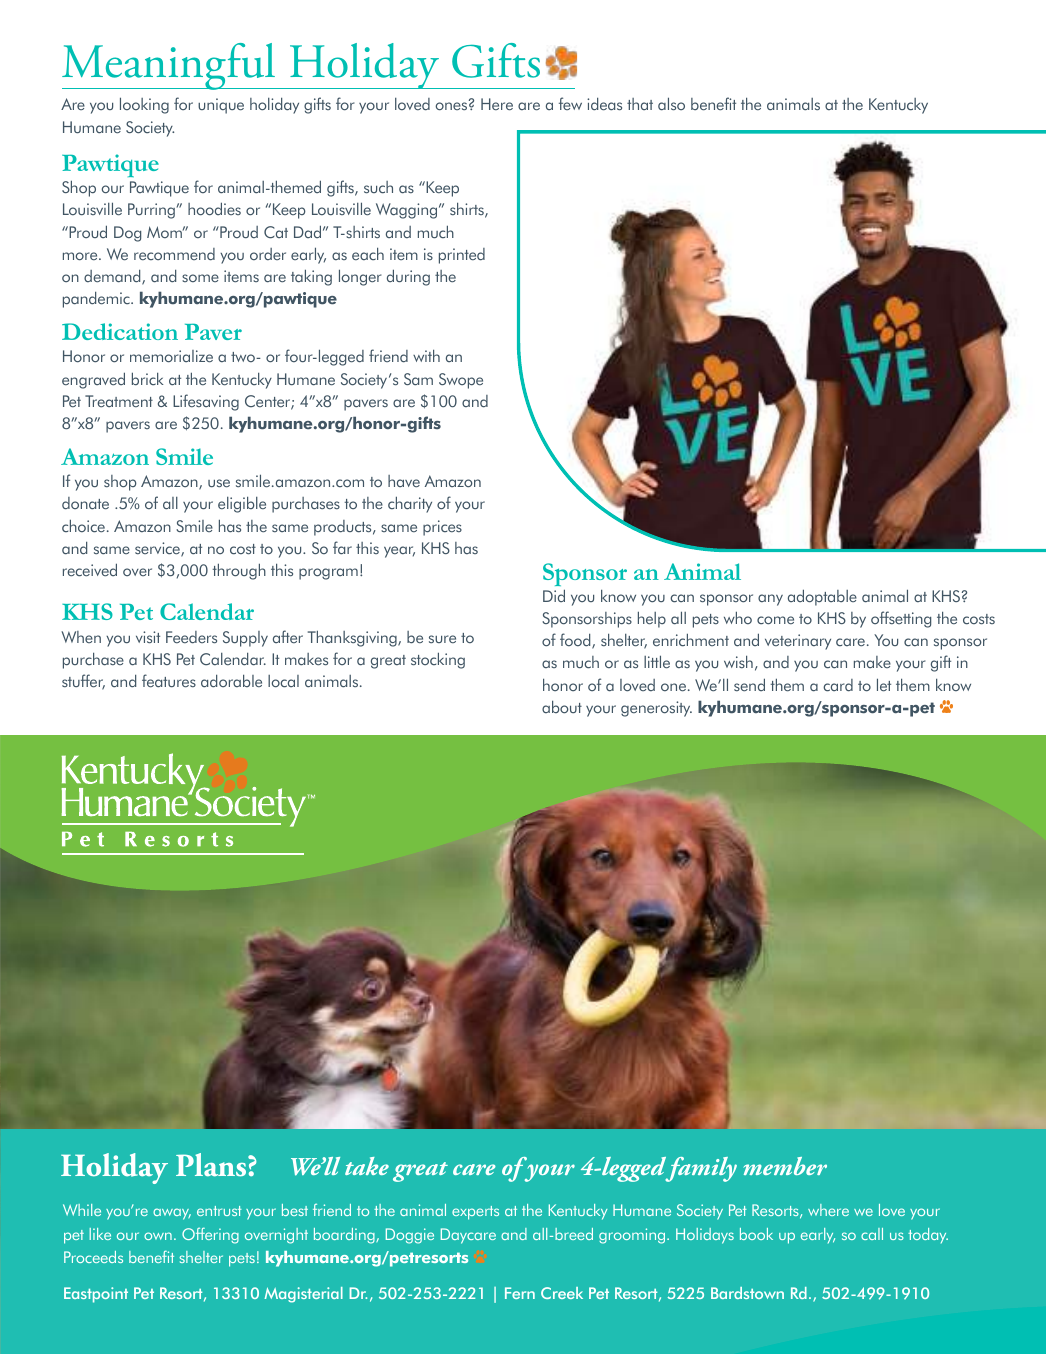 Image resolution: width=1046 pixels, height=1354 pixels. Describe the element at coordinates (872, 1234) in the page. I see `call` at that location.
